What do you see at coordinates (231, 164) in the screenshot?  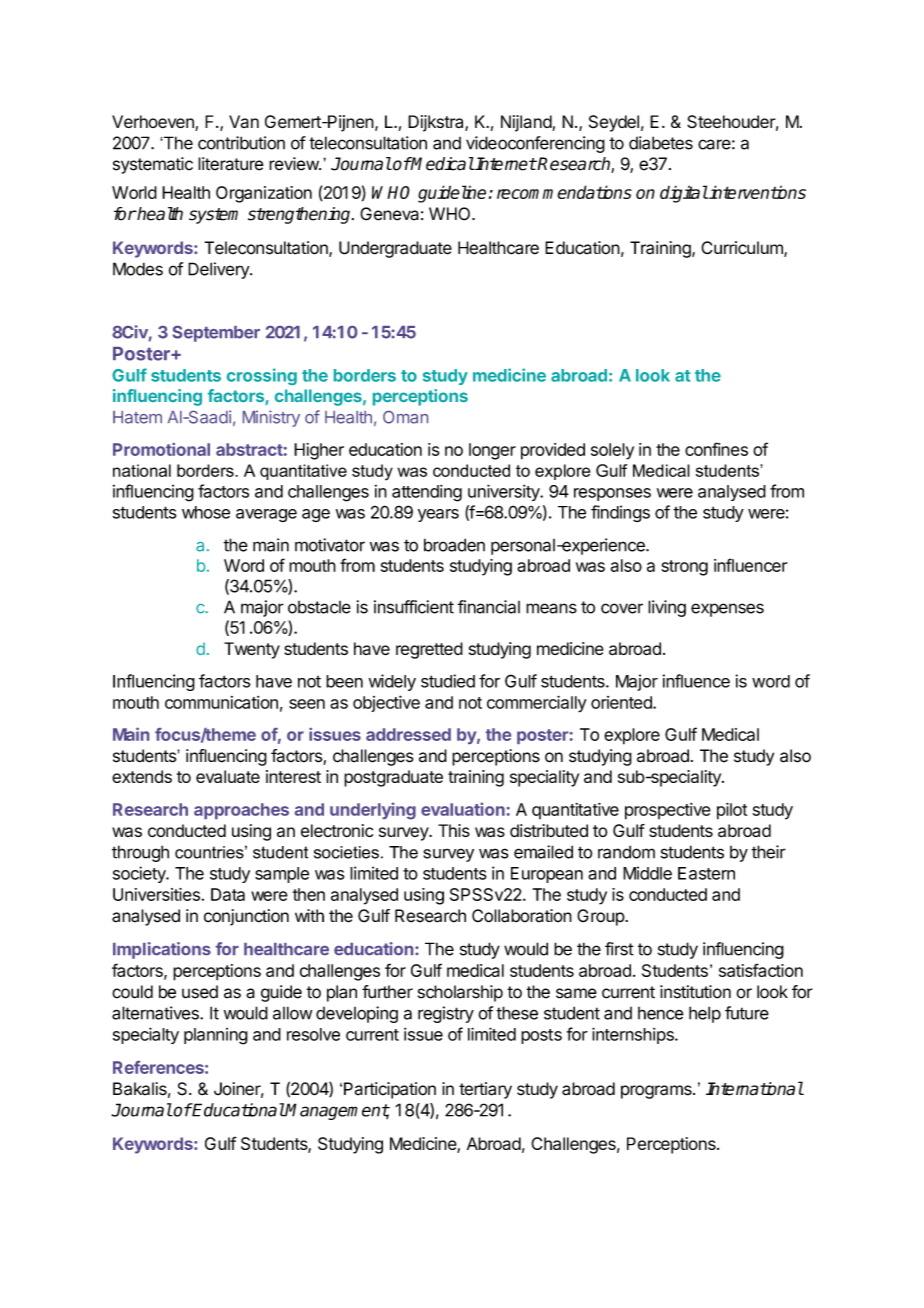 I see `literature` at bounding box center [231, 164].
